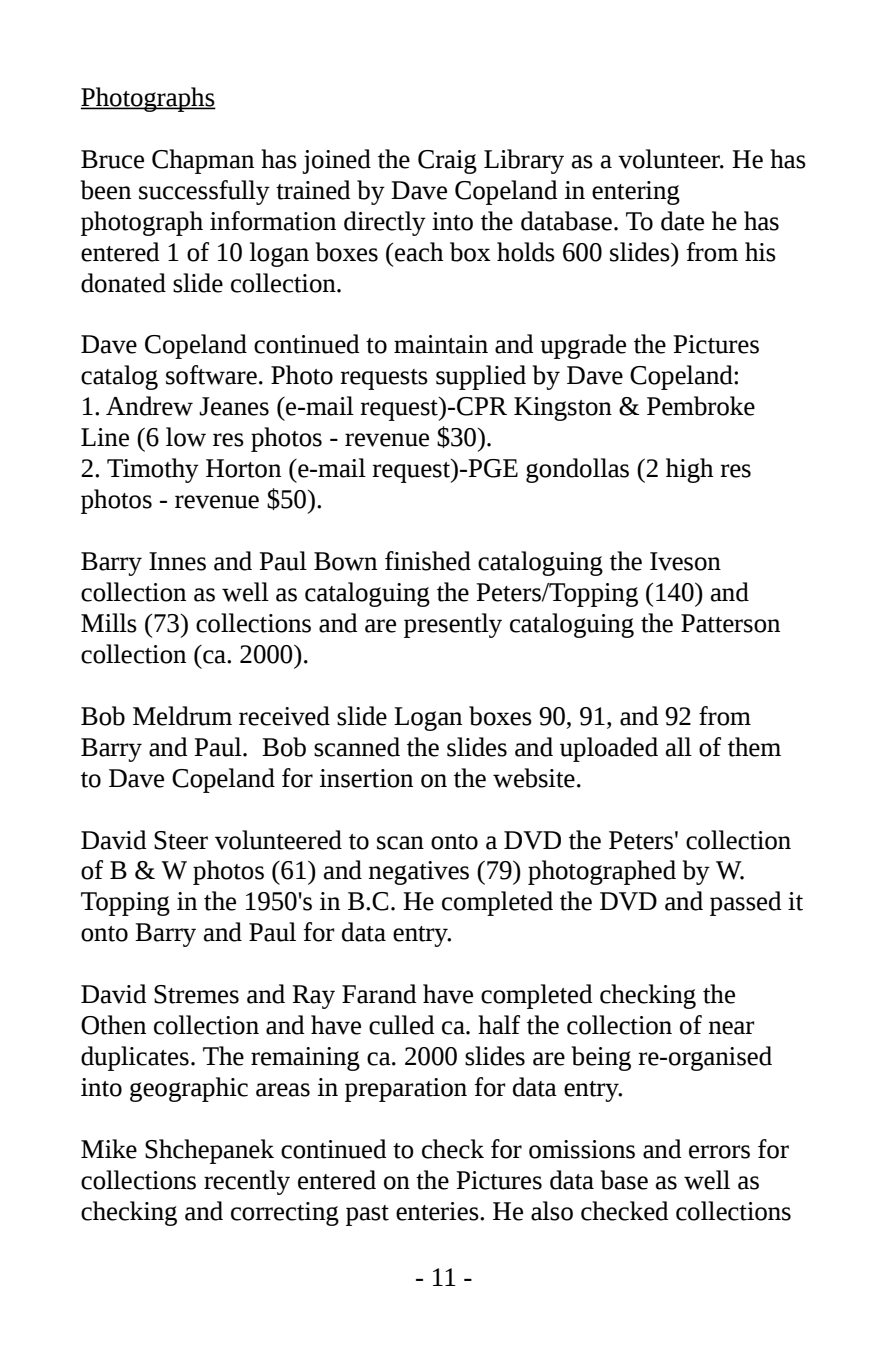  I want to click on date, so click(682, 221).
